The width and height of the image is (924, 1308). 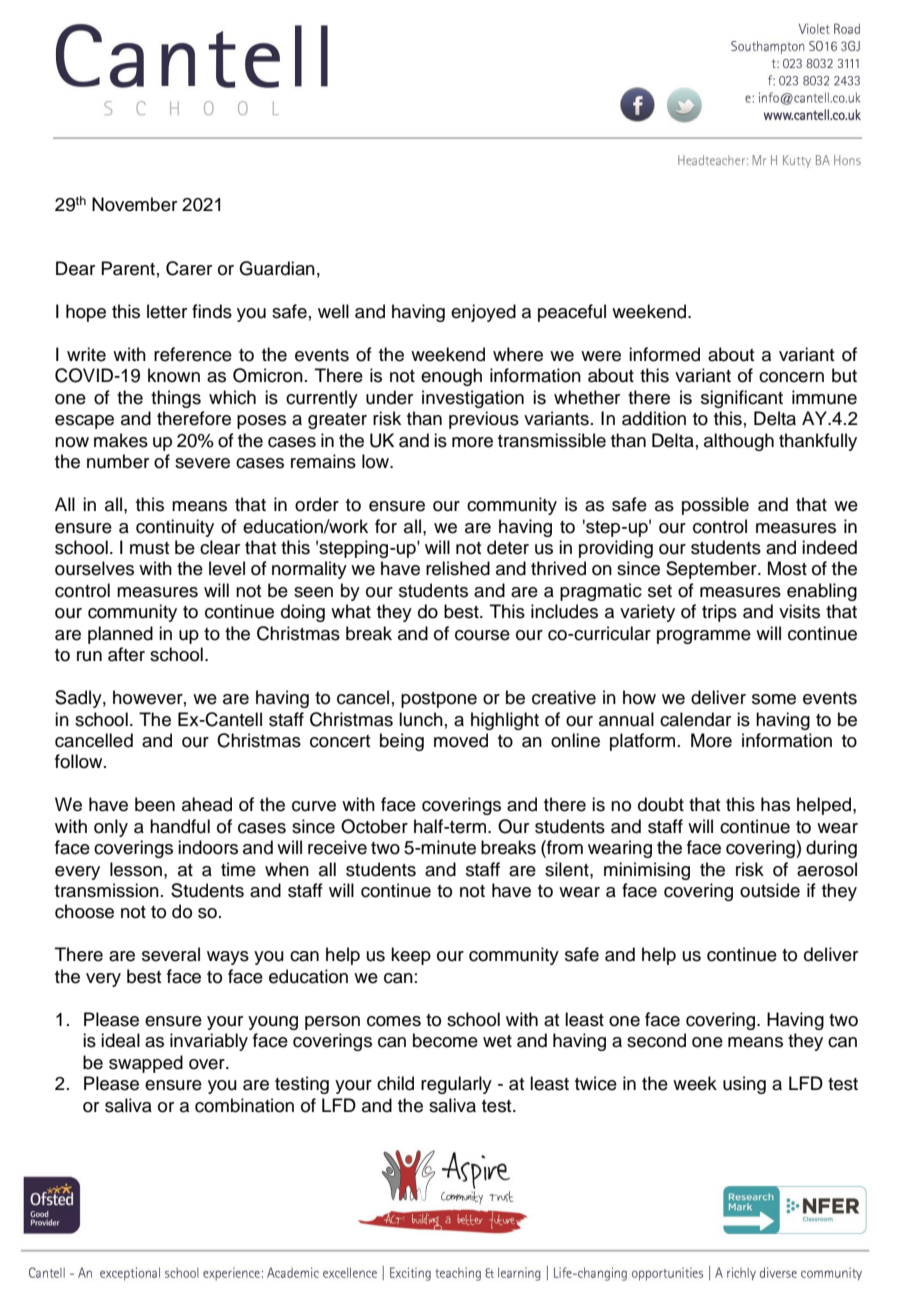 What do you see at coordinates (146, 1064) in the image?
I see `swapped` at bounding box center [146, 1064].
